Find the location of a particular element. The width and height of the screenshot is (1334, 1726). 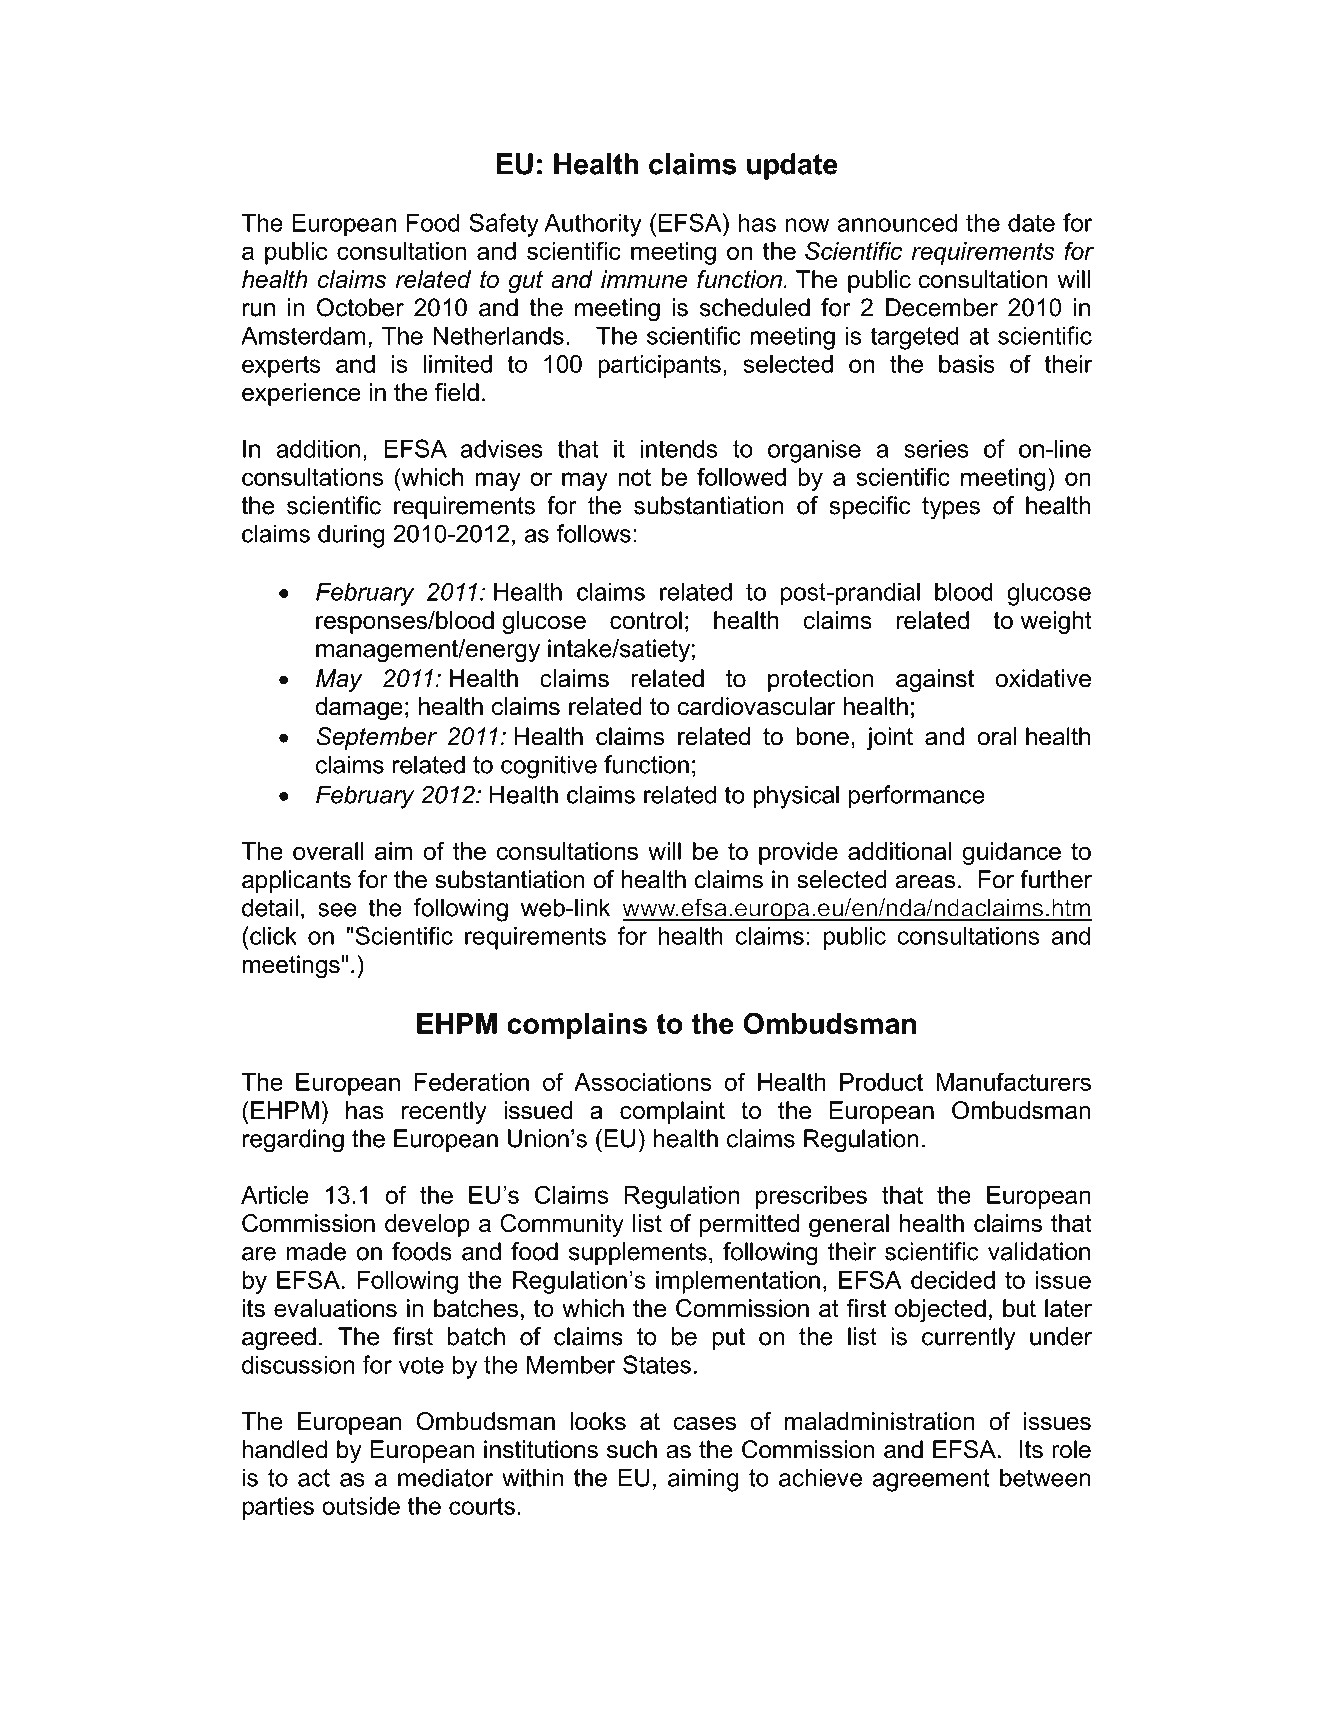

December is located at coordinates (942, 307).
